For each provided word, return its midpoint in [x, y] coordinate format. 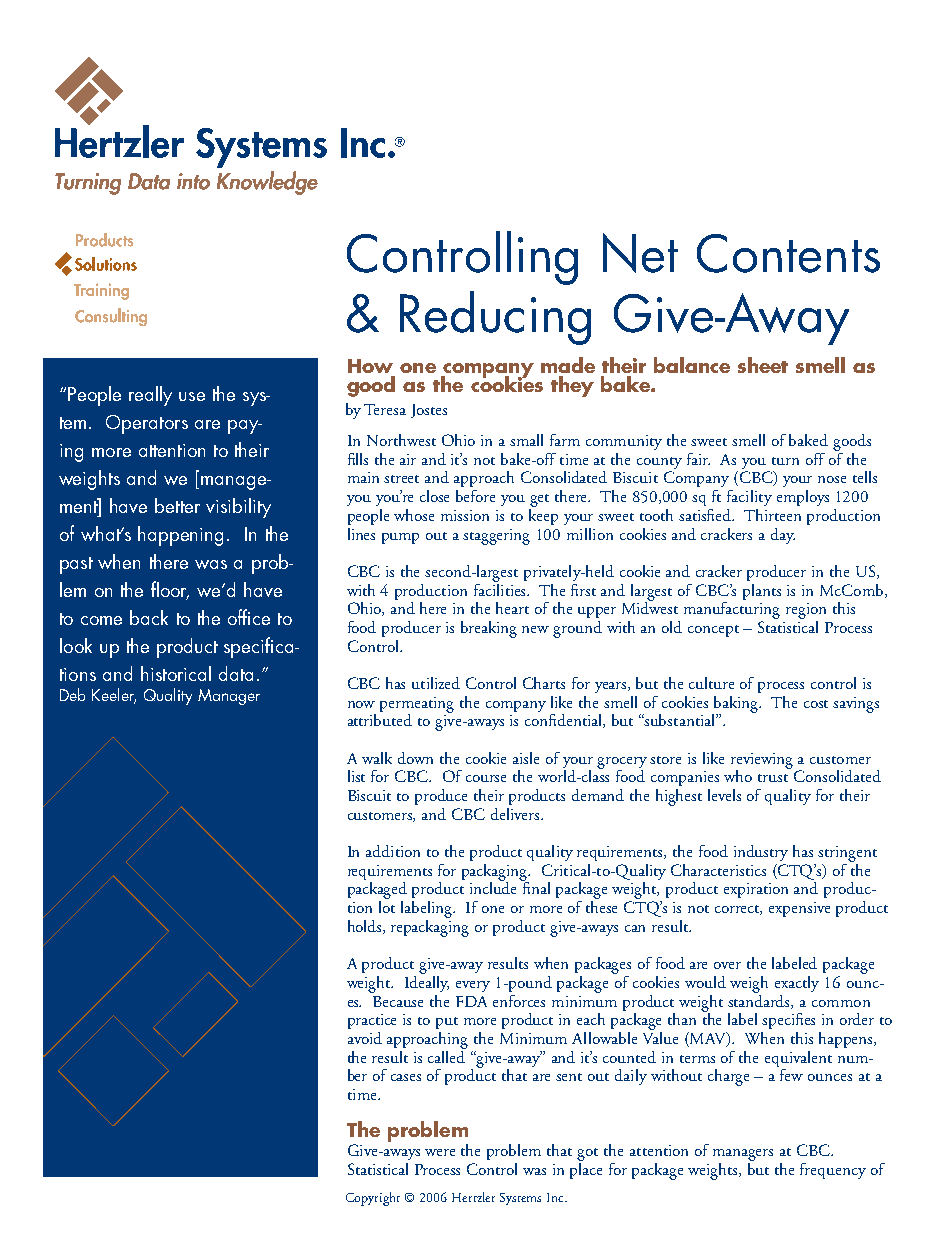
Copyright [373, 1199]
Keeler [114, 696]
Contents [788, 253]
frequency [833, 1171]
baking [736, 705]
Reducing [495, 318]
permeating [417, 706]
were [440, 1152]
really [150, 396]
